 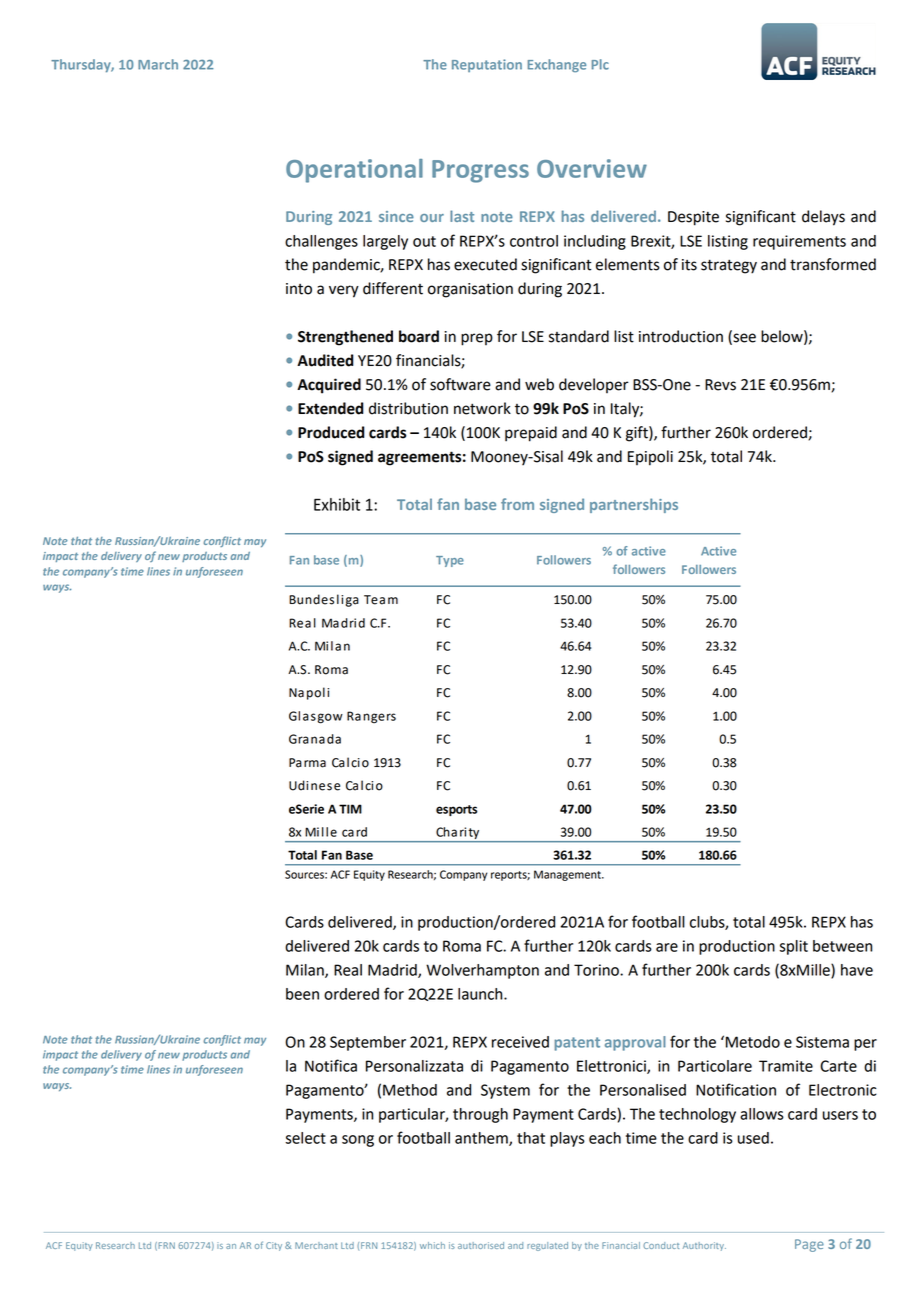 What do you see at coordinates (274, 1246) in the image?
I see `City` at bounding box center [274, 1246].
